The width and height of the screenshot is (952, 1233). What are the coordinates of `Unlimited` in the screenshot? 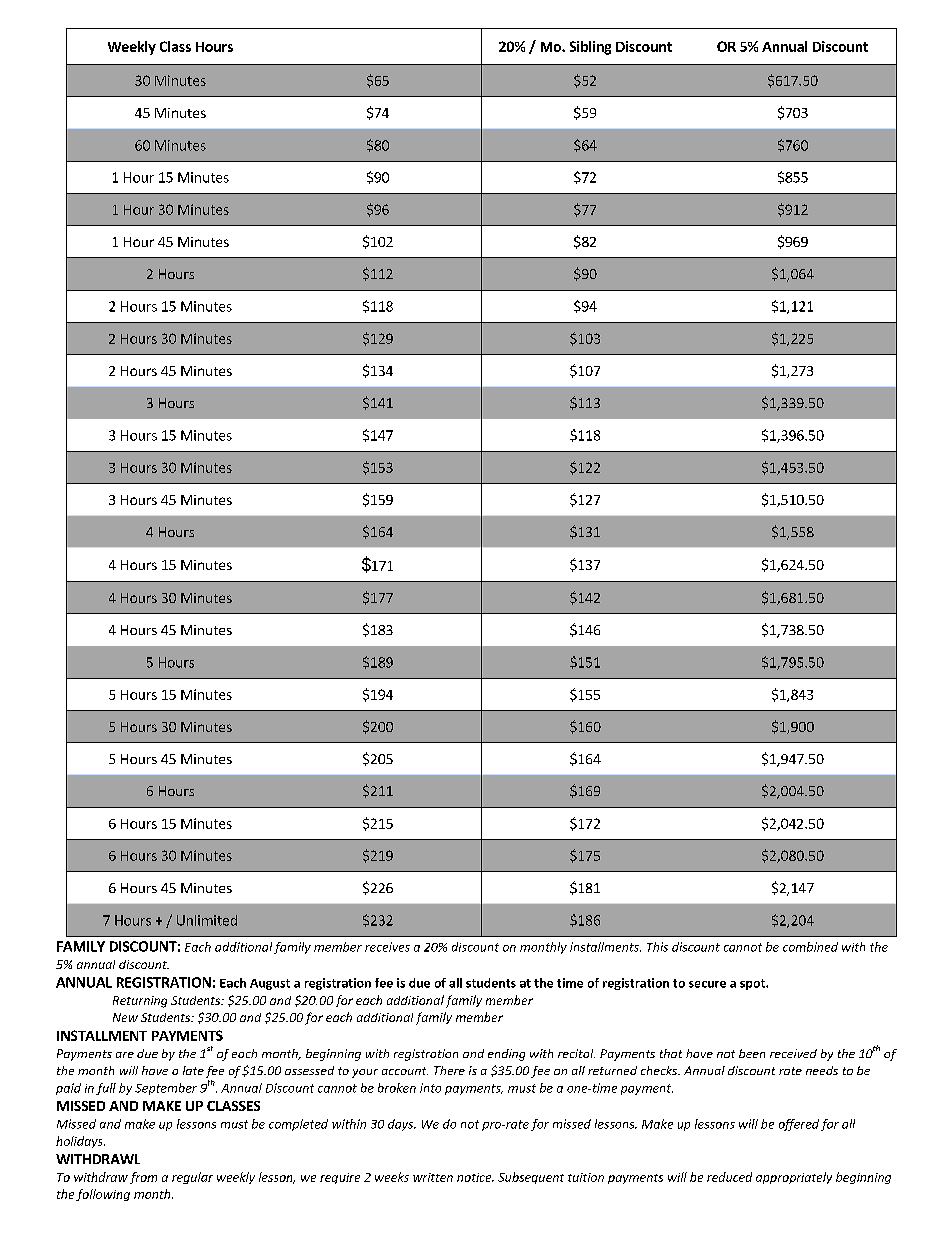 It's located at (207, 920).
